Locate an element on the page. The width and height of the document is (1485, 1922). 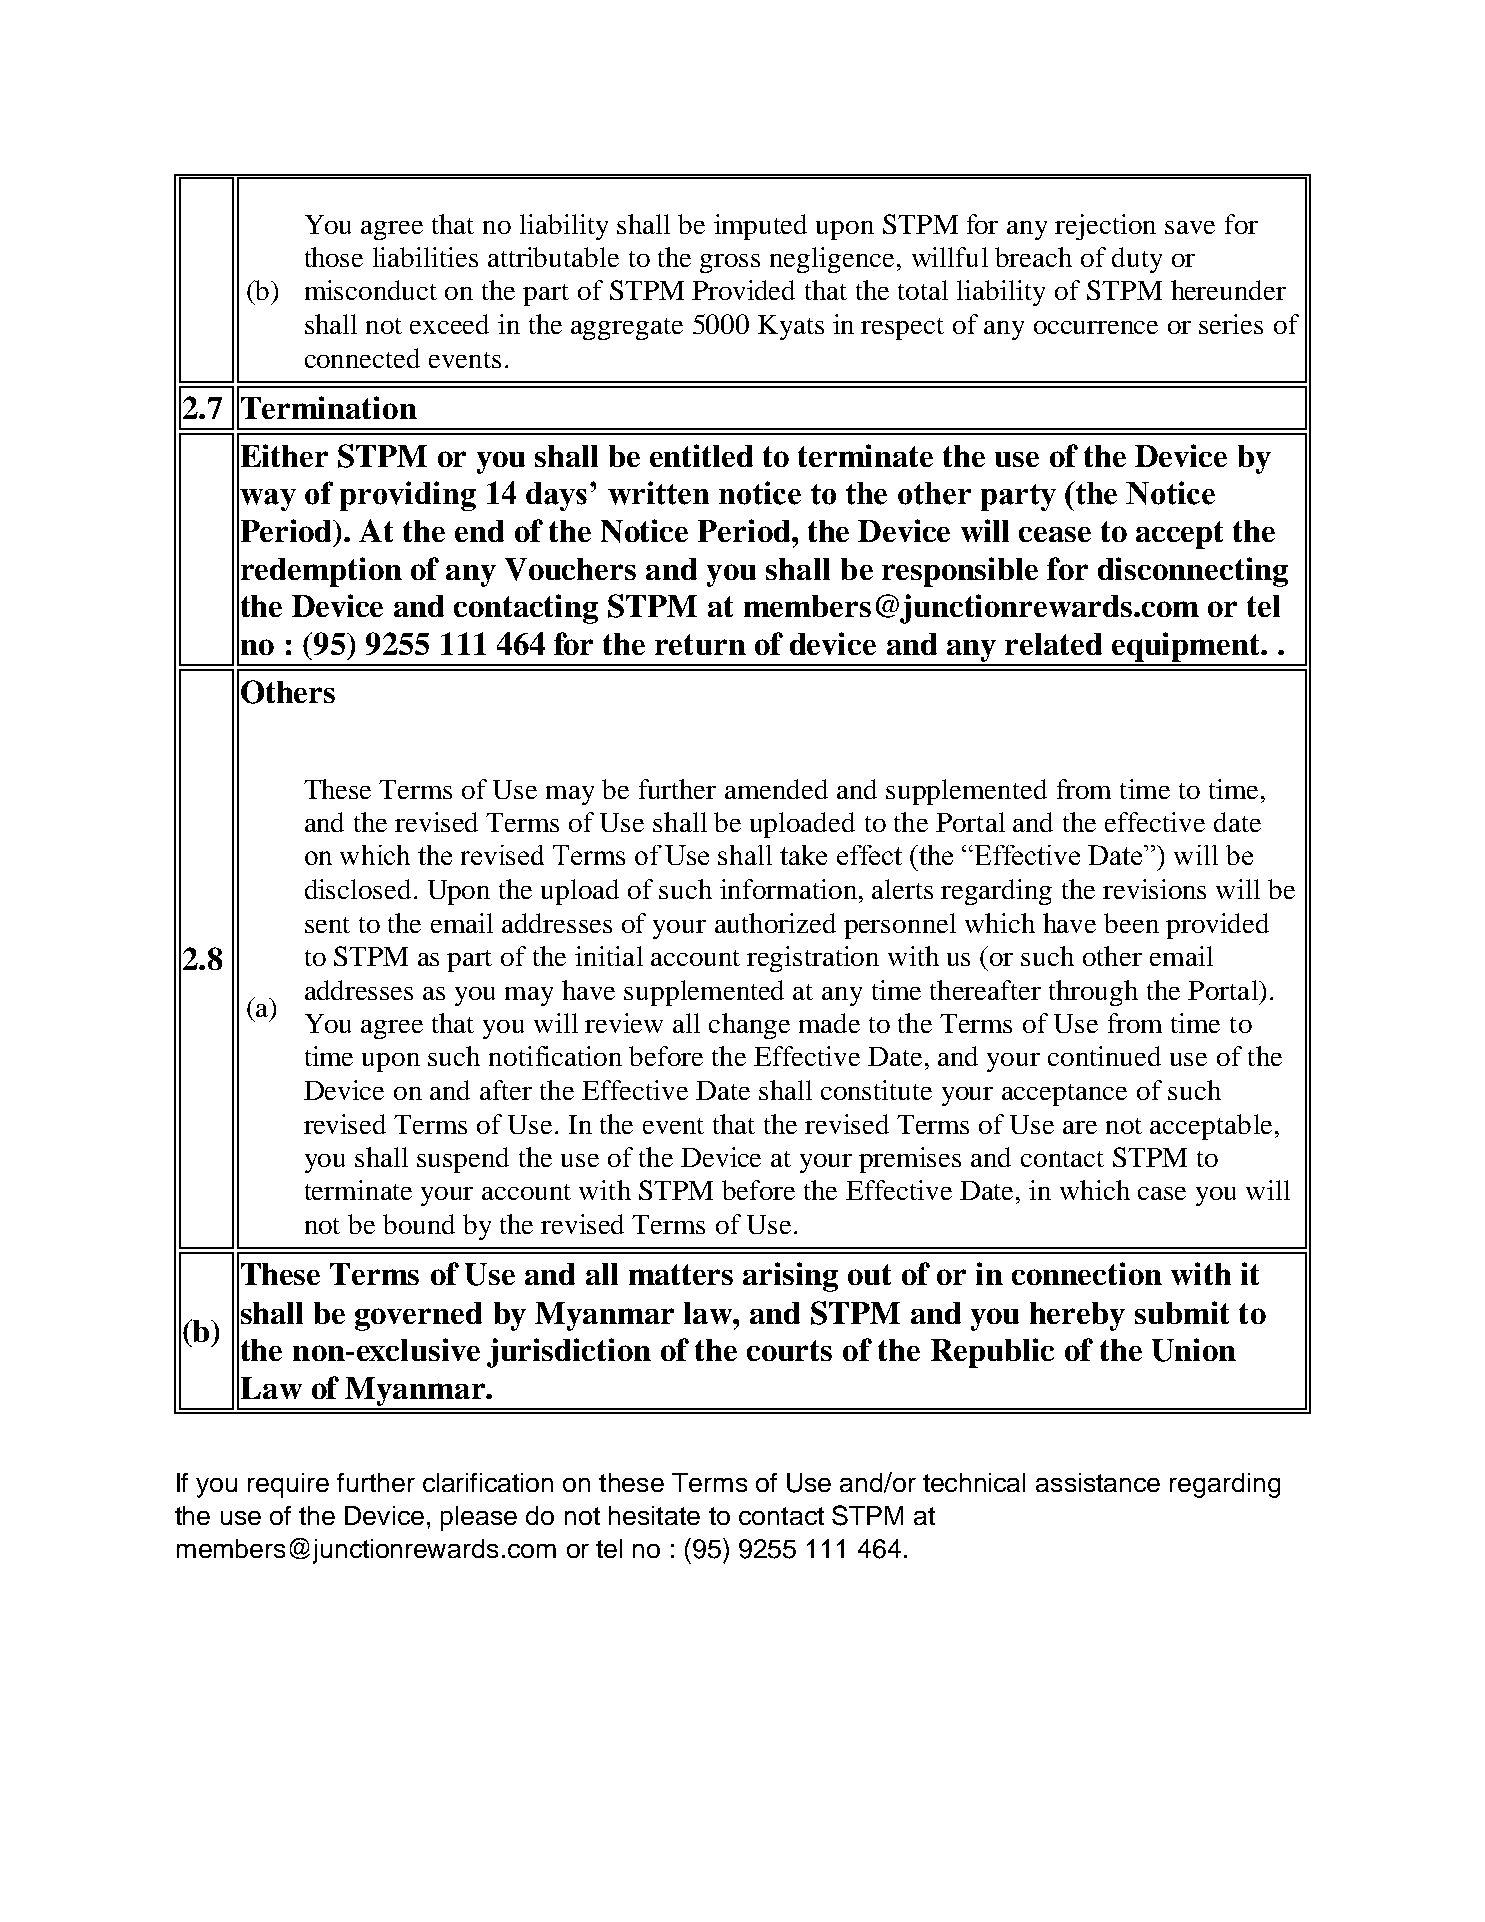
disclosed is located at coordinates (358, 889).
